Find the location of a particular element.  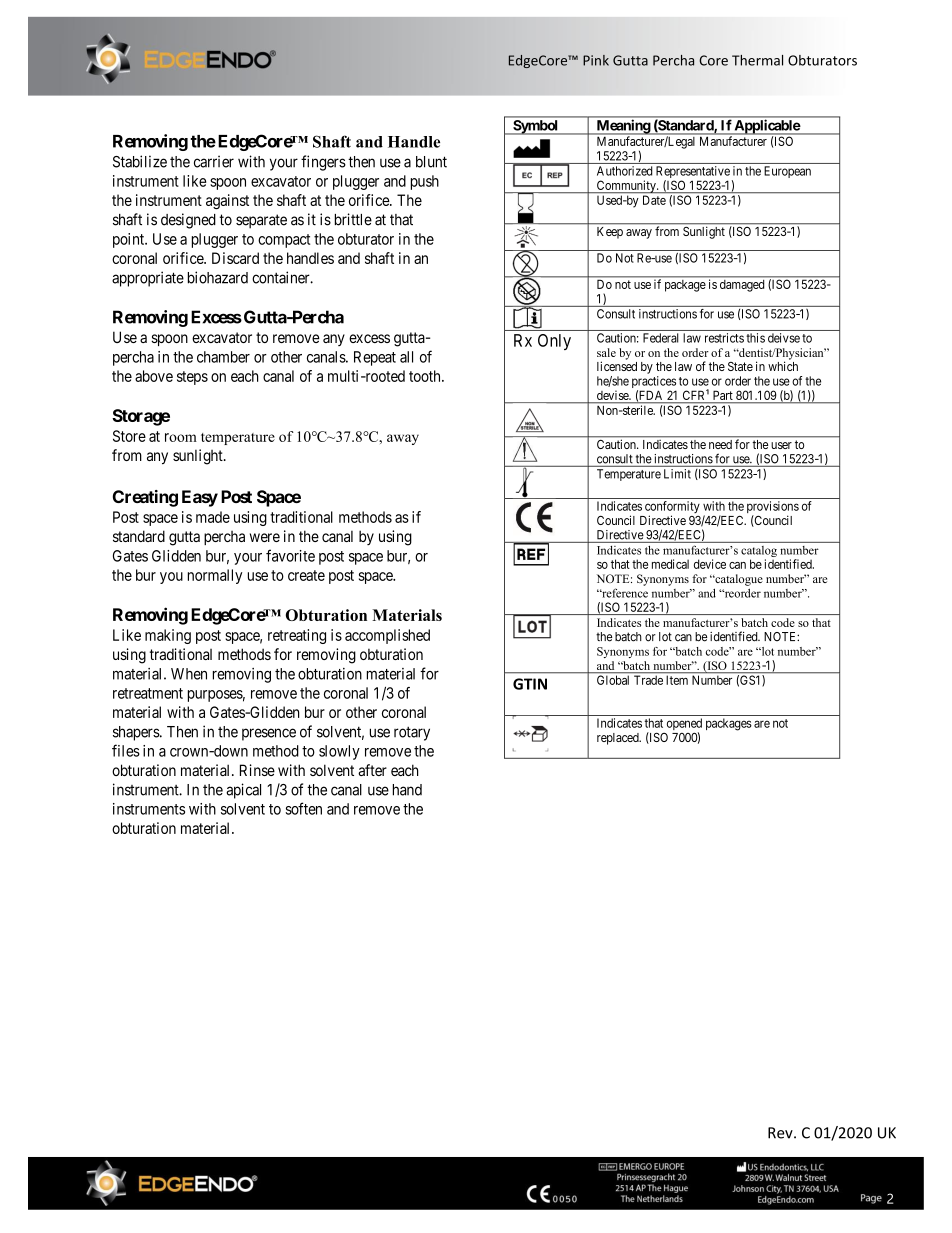

rotary is located at coordinates (412, 734).
